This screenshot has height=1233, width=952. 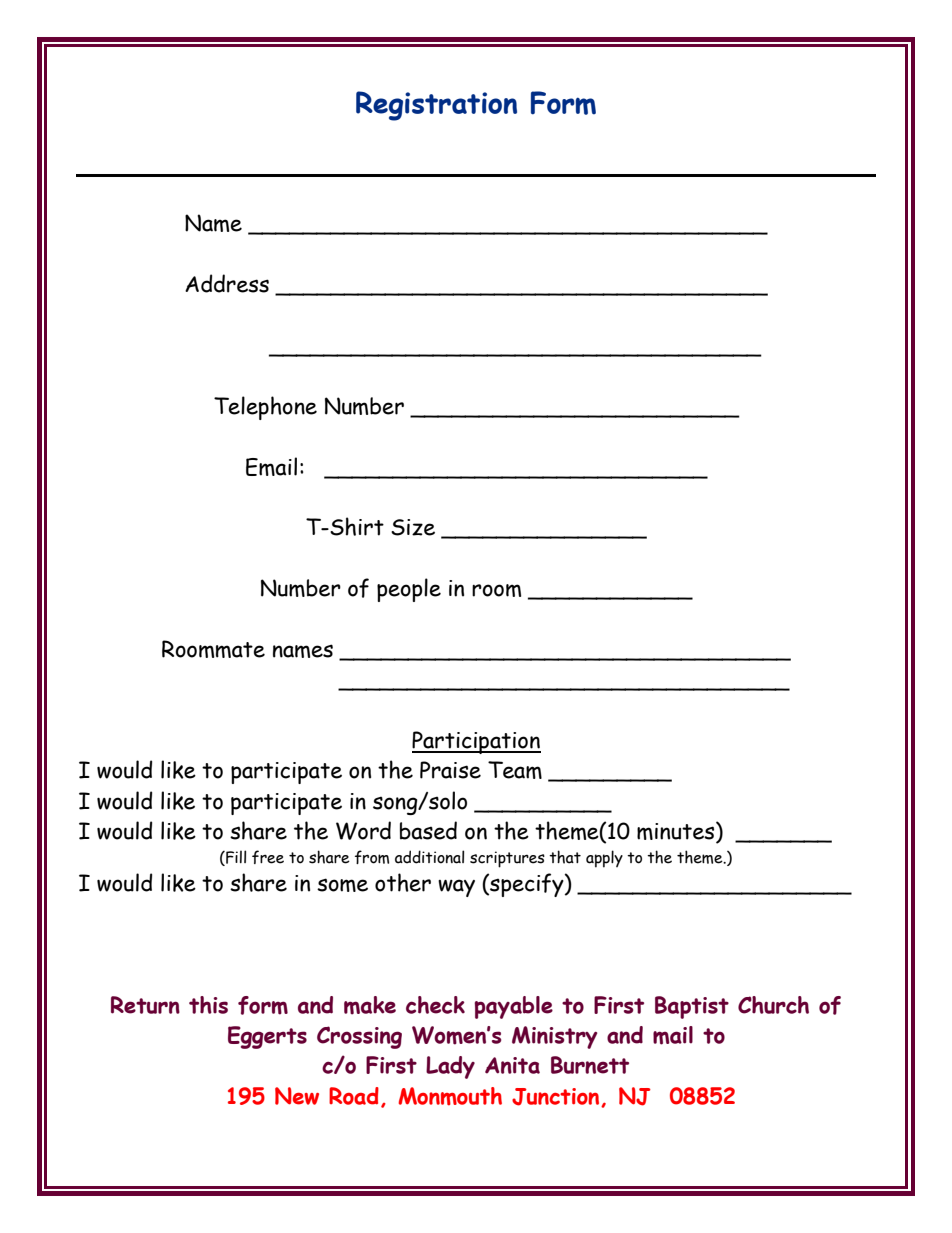 I want to click on Baptist, so click(x=692, y=1007).
